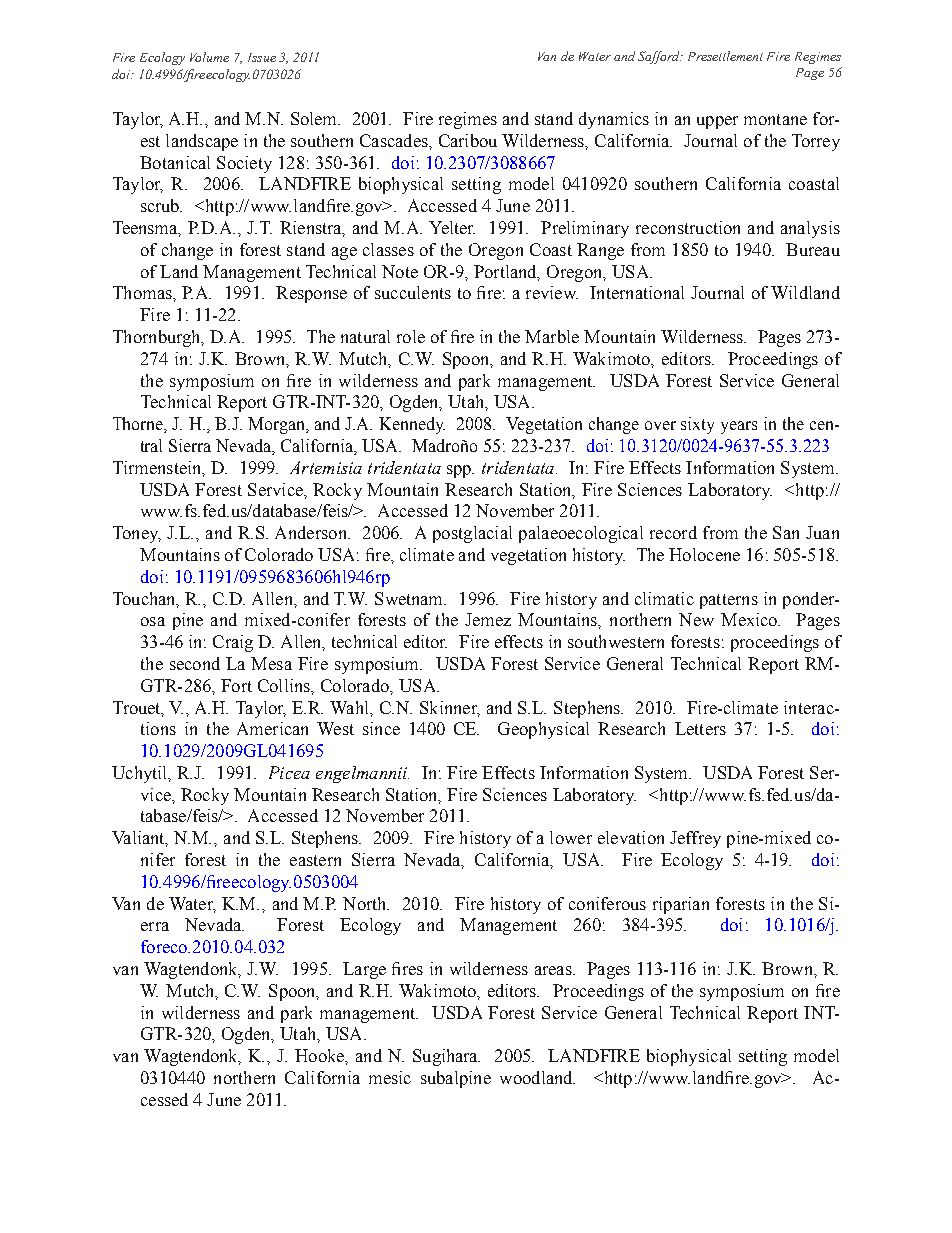 The image size is (952, 1233). Describe the element at coordinates (209, 57) in the document. I see `Volume` at that location.
